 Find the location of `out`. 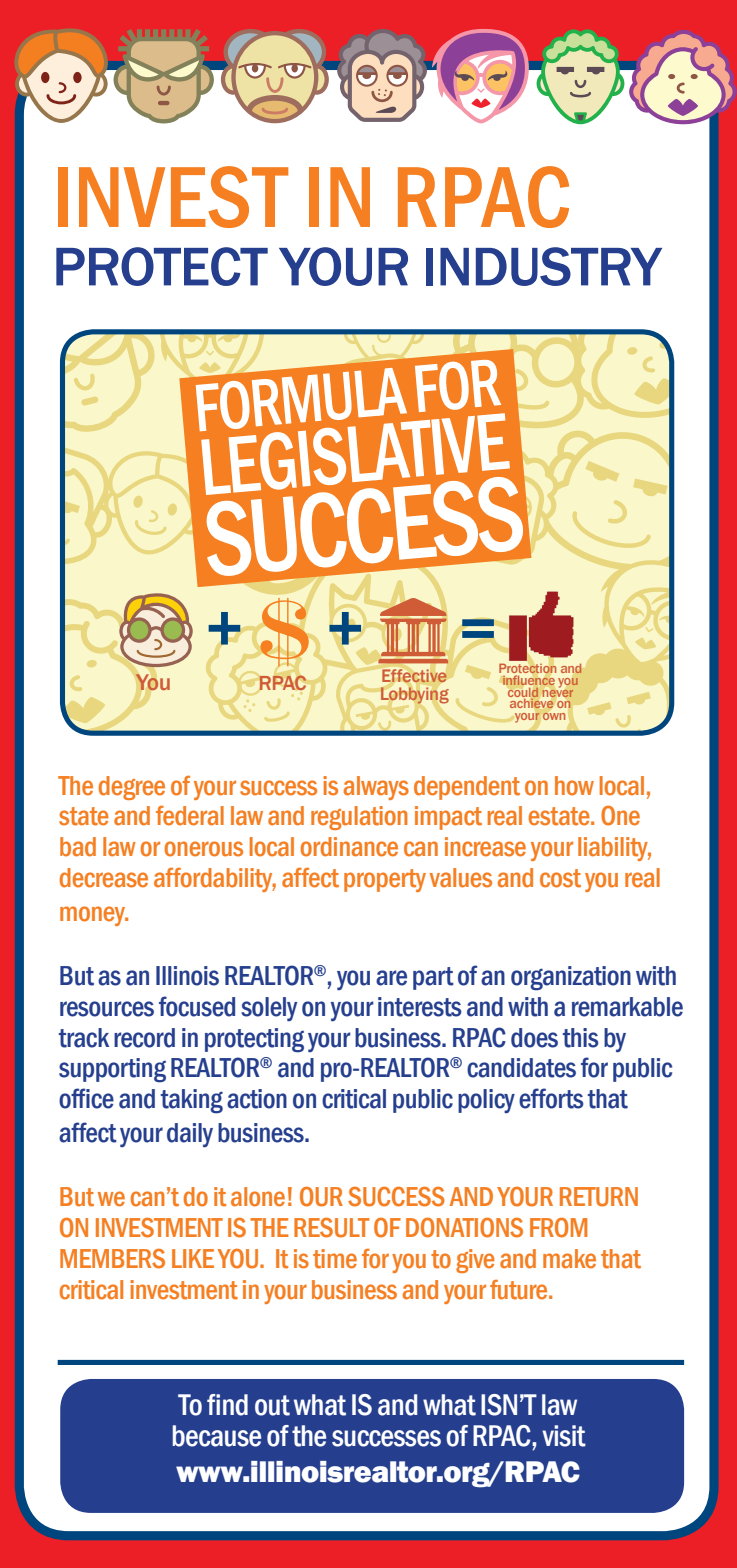

out is located at coordinates (272, 1405).
